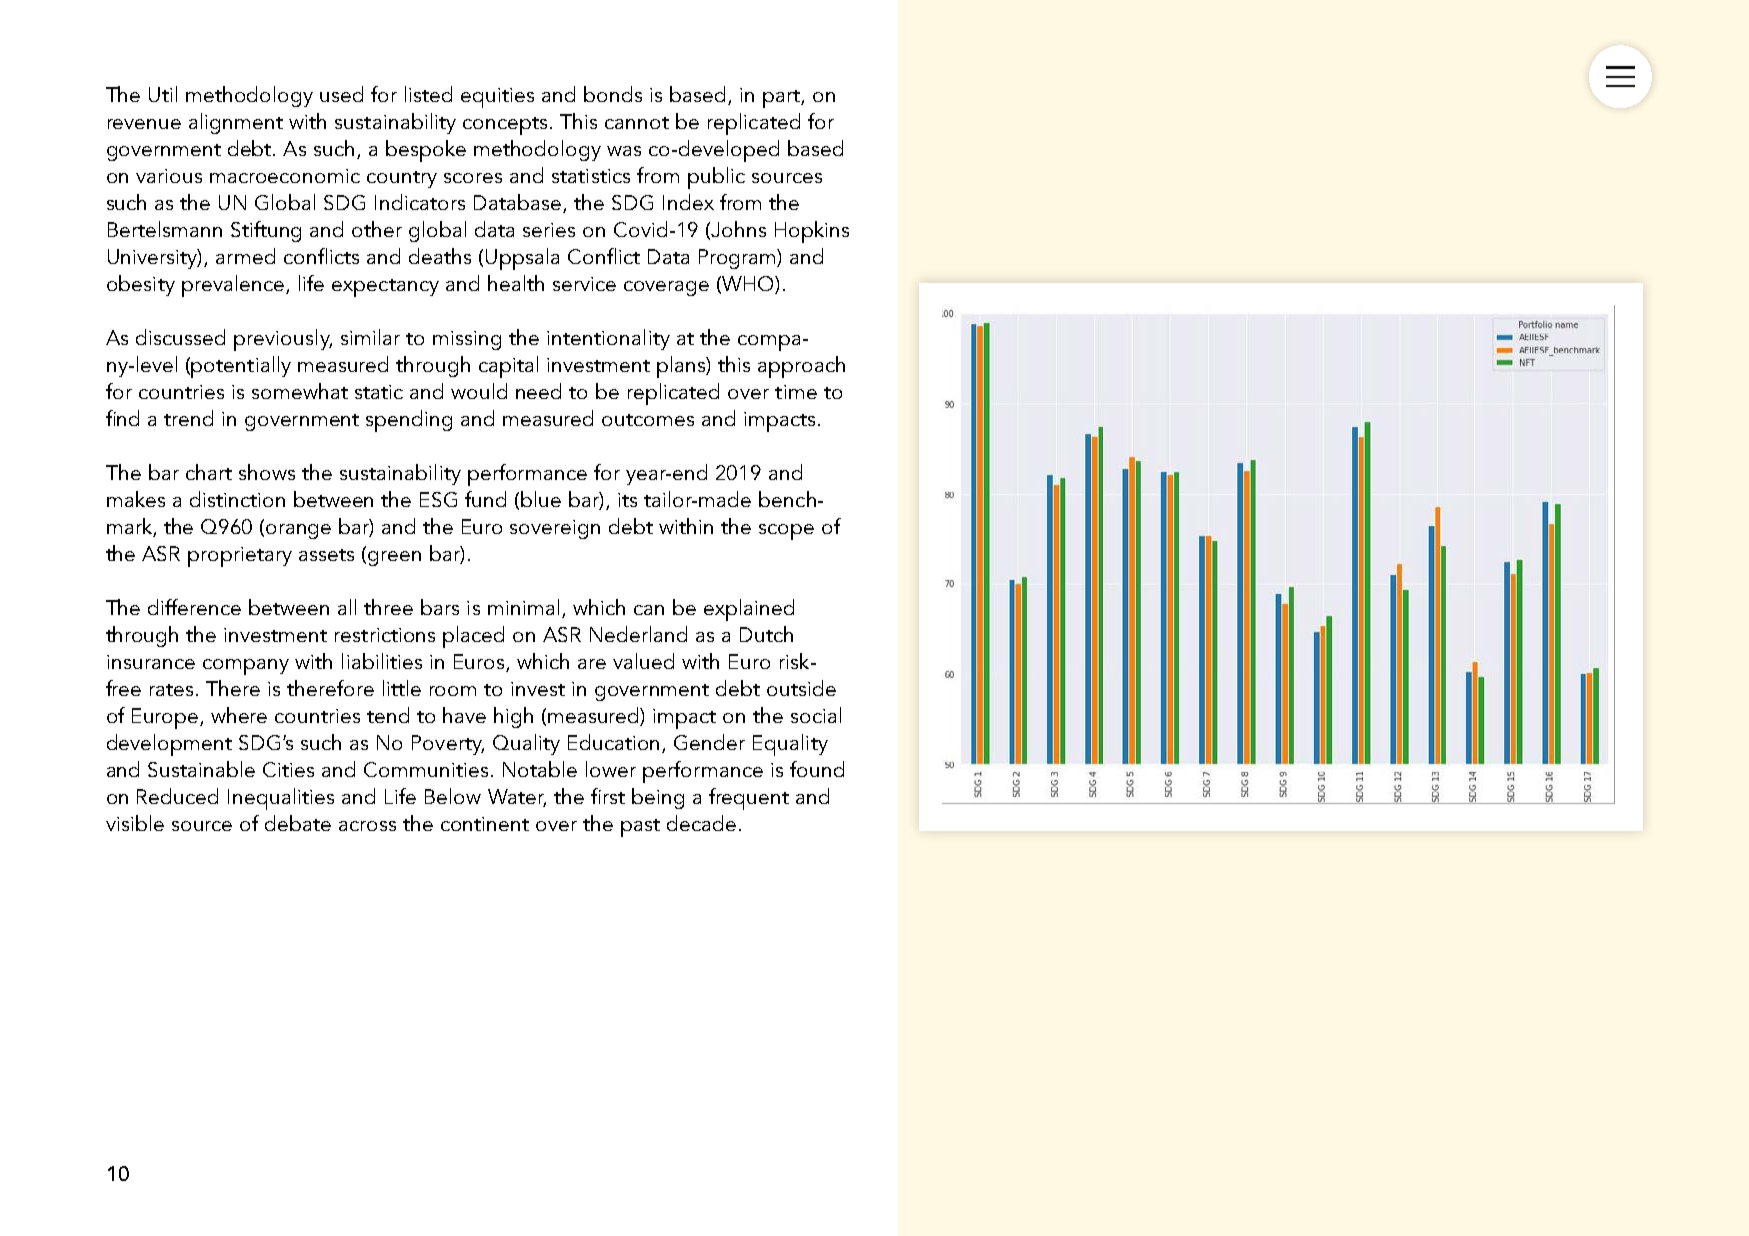 The image size is (1749, 1236). Describe the element at coordinates (637, 123) in the document. I see `cannot` at that location.
